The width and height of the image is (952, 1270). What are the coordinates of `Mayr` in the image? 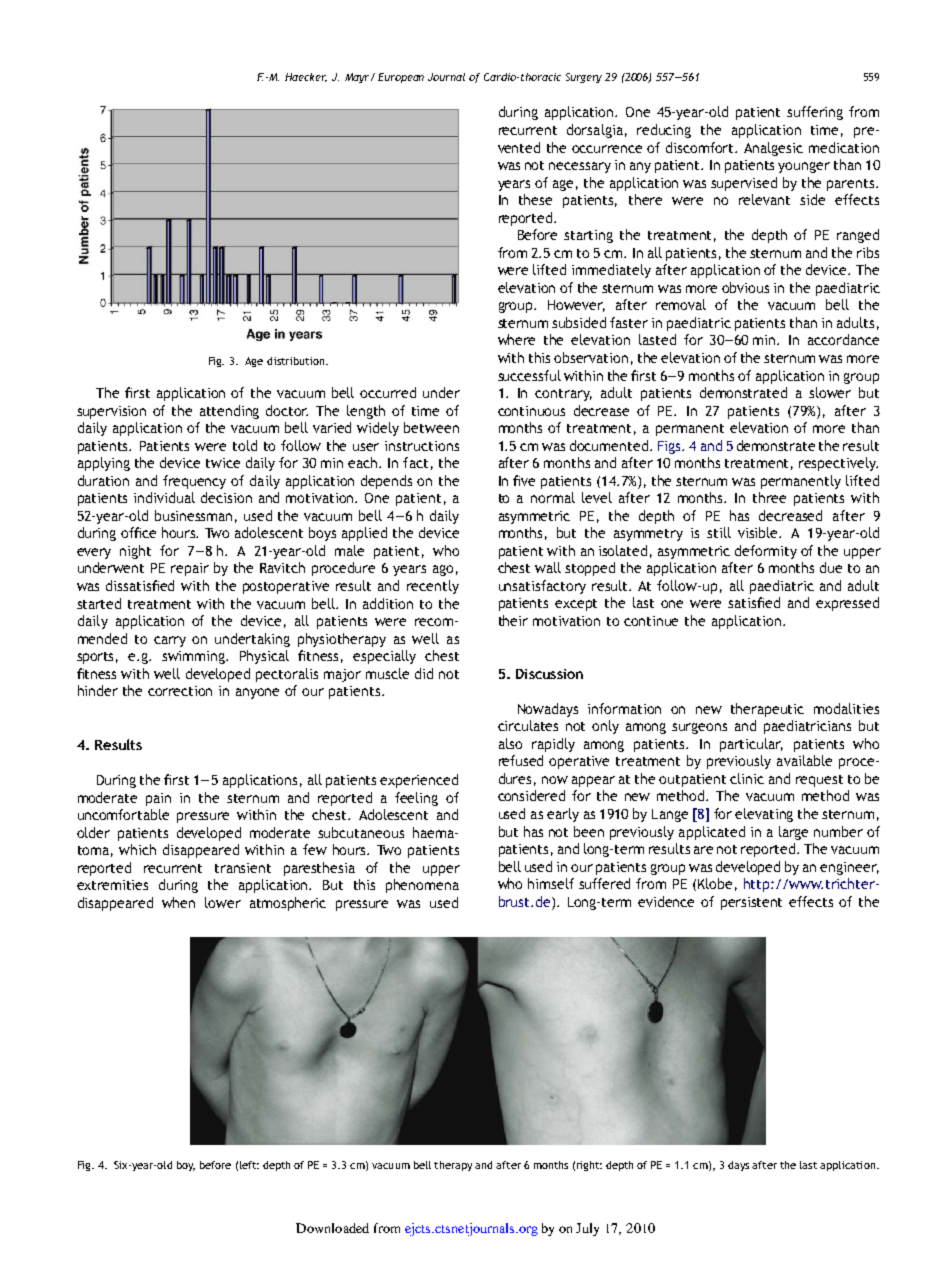 It's located at (358, 78).
